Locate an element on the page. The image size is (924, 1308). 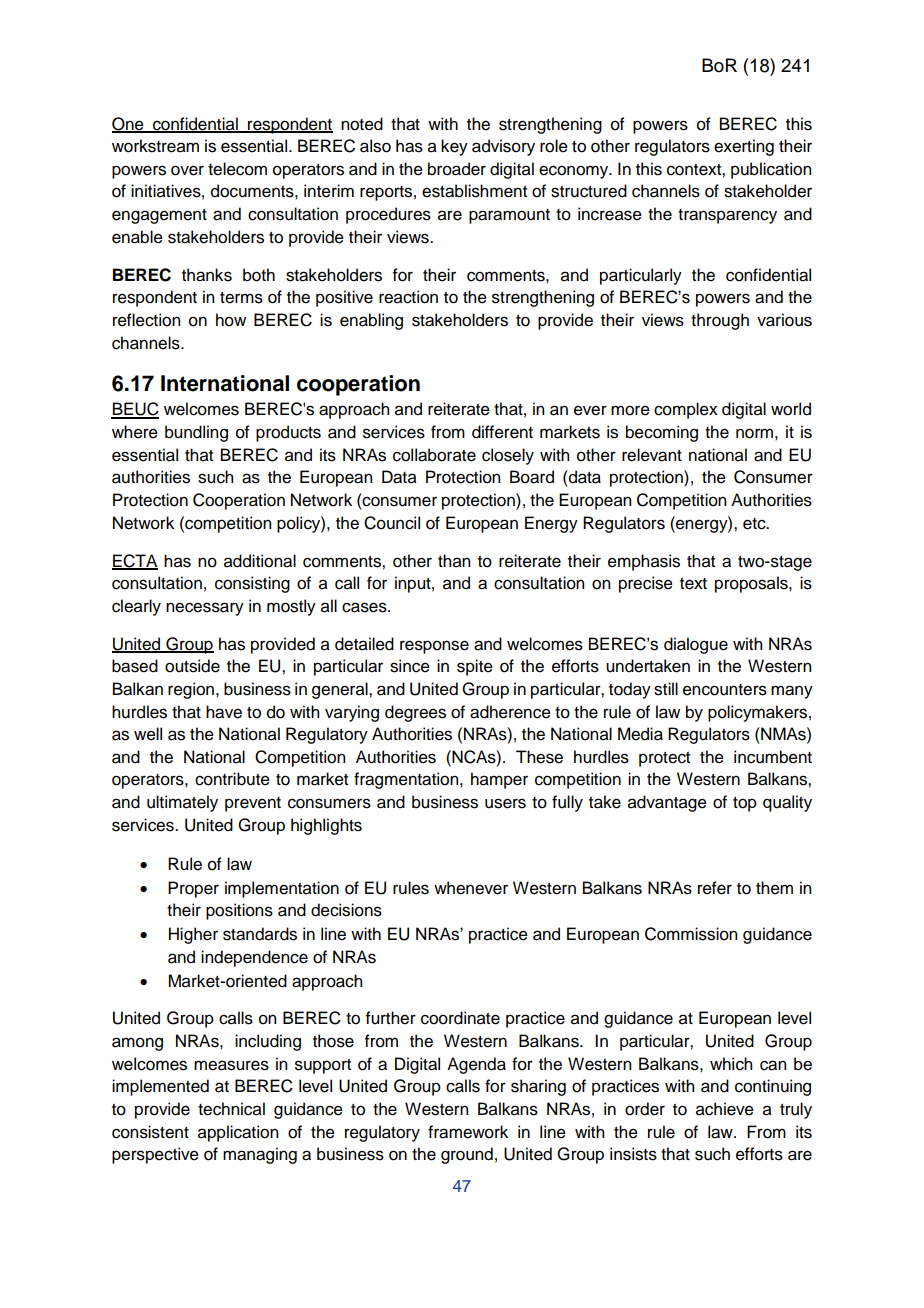
outside is located at coordinates (192, 666).
